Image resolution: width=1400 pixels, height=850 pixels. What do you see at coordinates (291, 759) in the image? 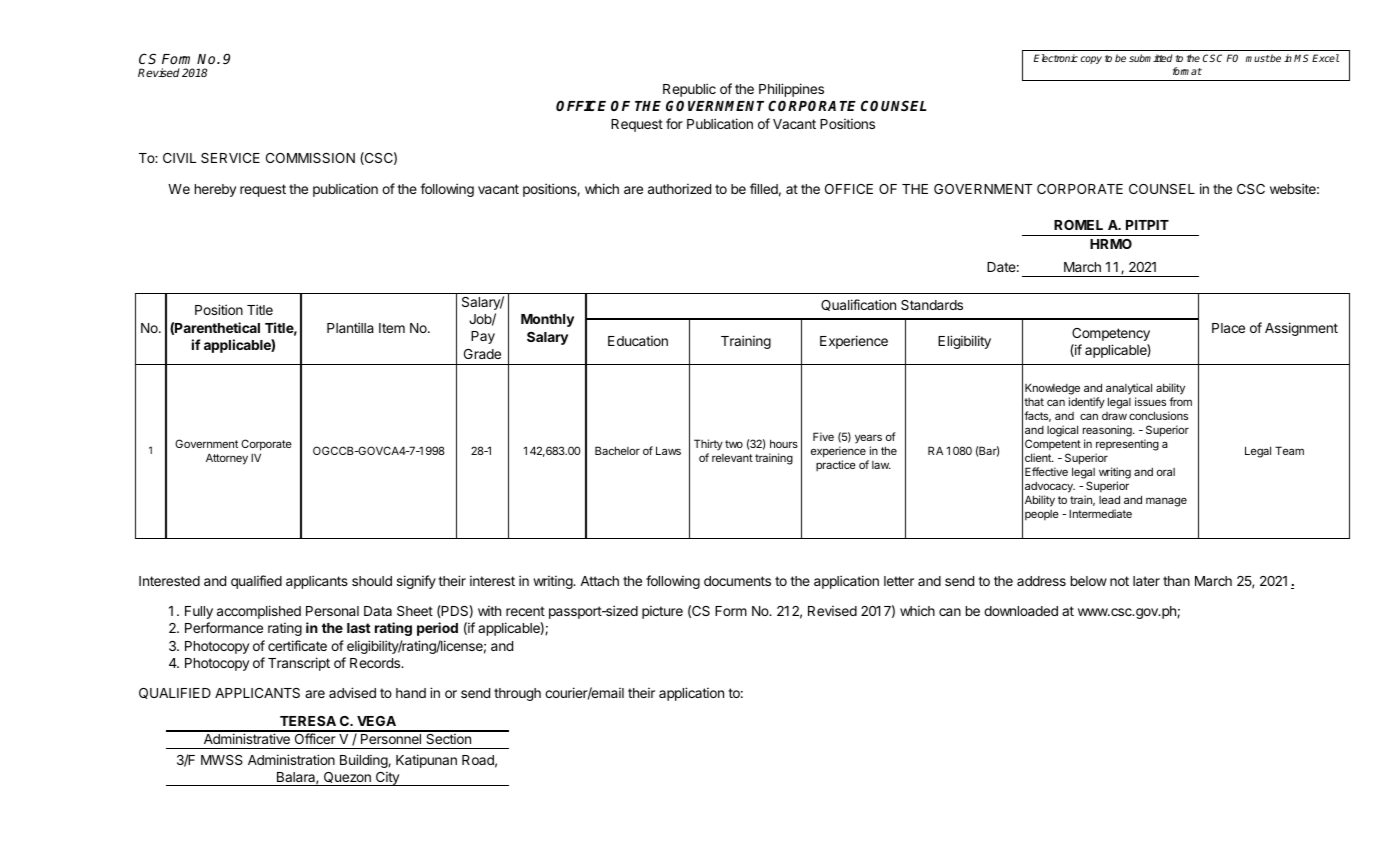
I see `Administration` at bounding box center [291, 759].
